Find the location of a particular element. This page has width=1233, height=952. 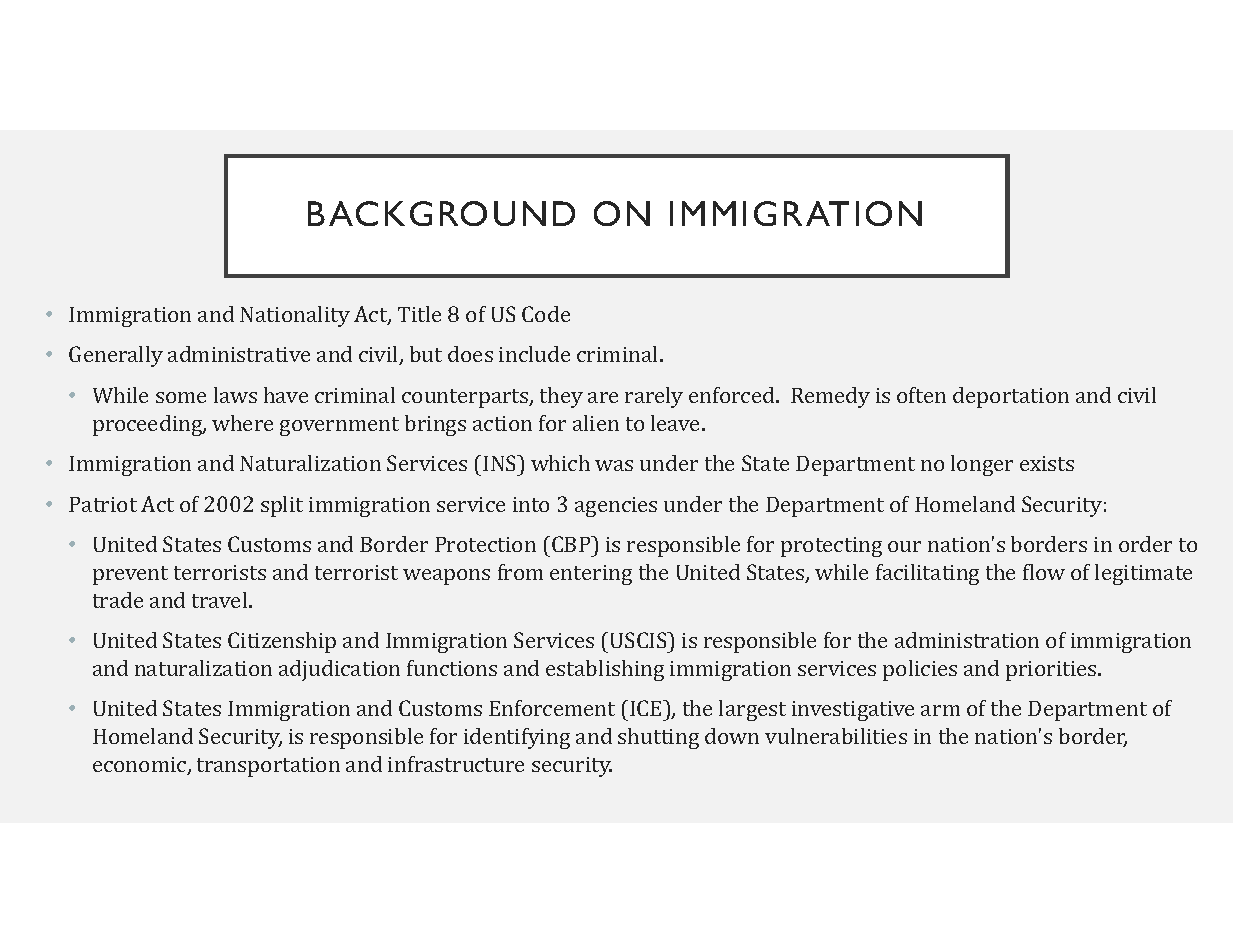

transportation is located at coordinates (268, 767).
